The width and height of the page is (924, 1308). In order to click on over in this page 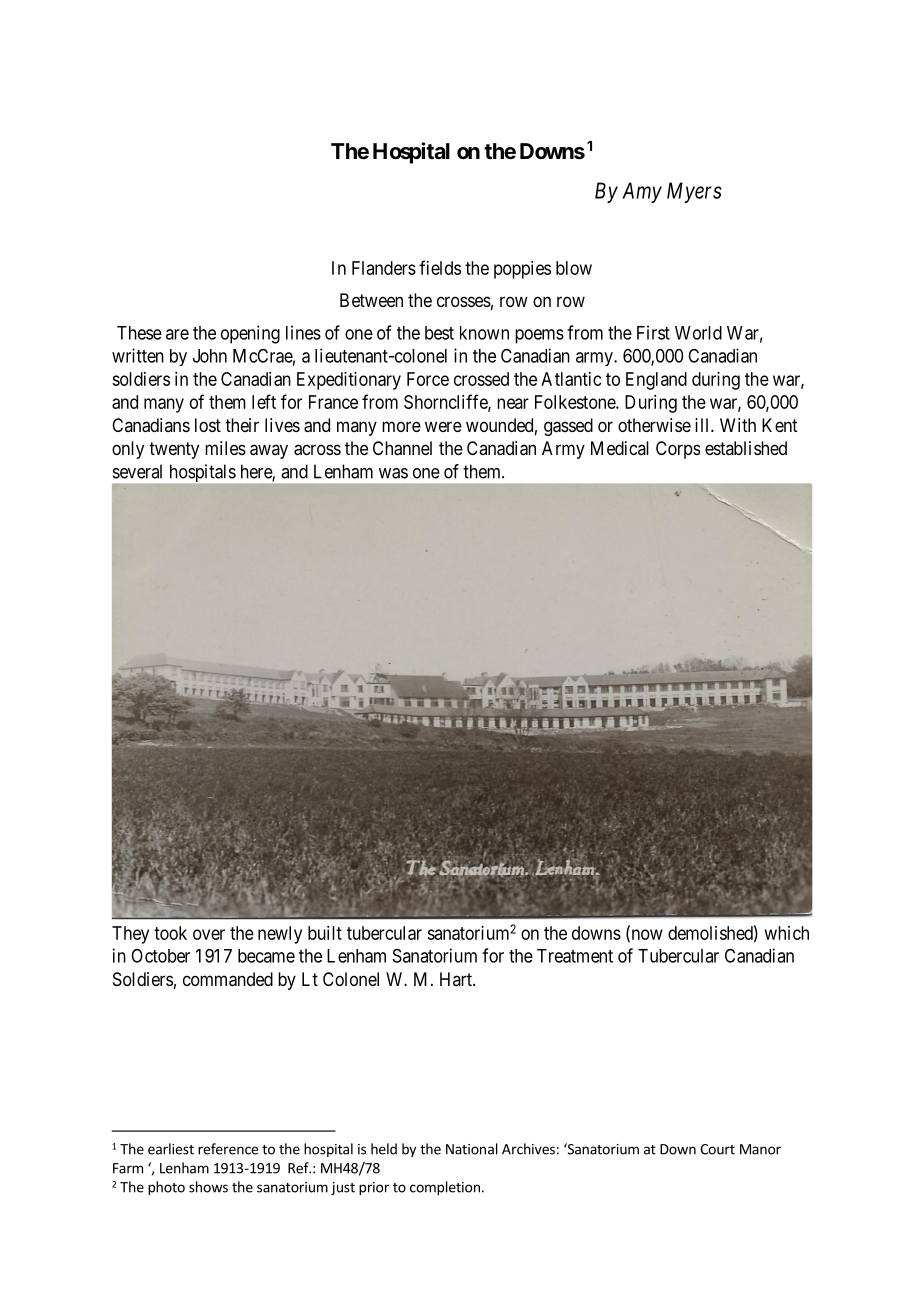, I will do `click(209, 934)`.
